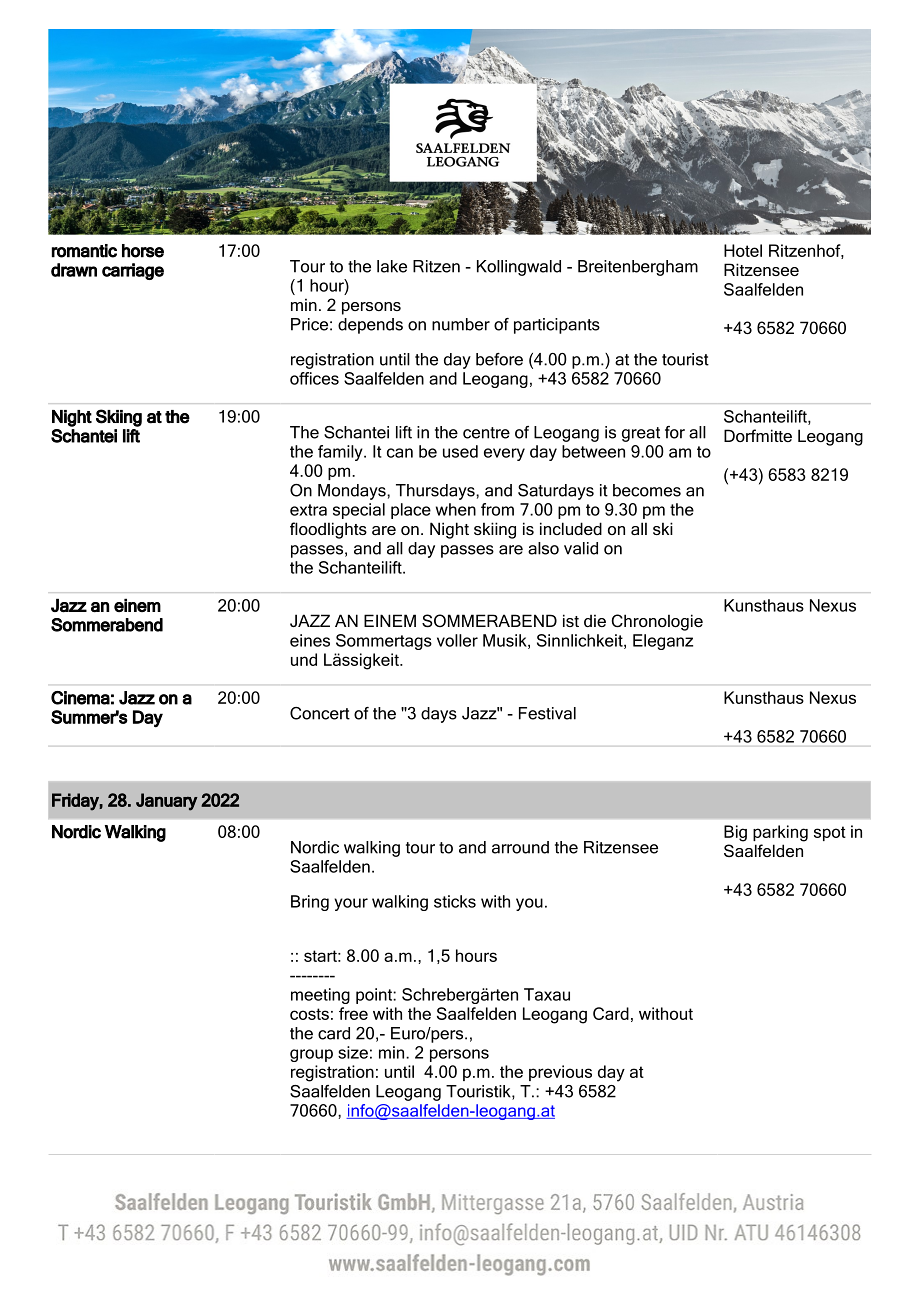 The height and width of the document is (1308, 924). I want to click on Festival, so click(547, 713).
